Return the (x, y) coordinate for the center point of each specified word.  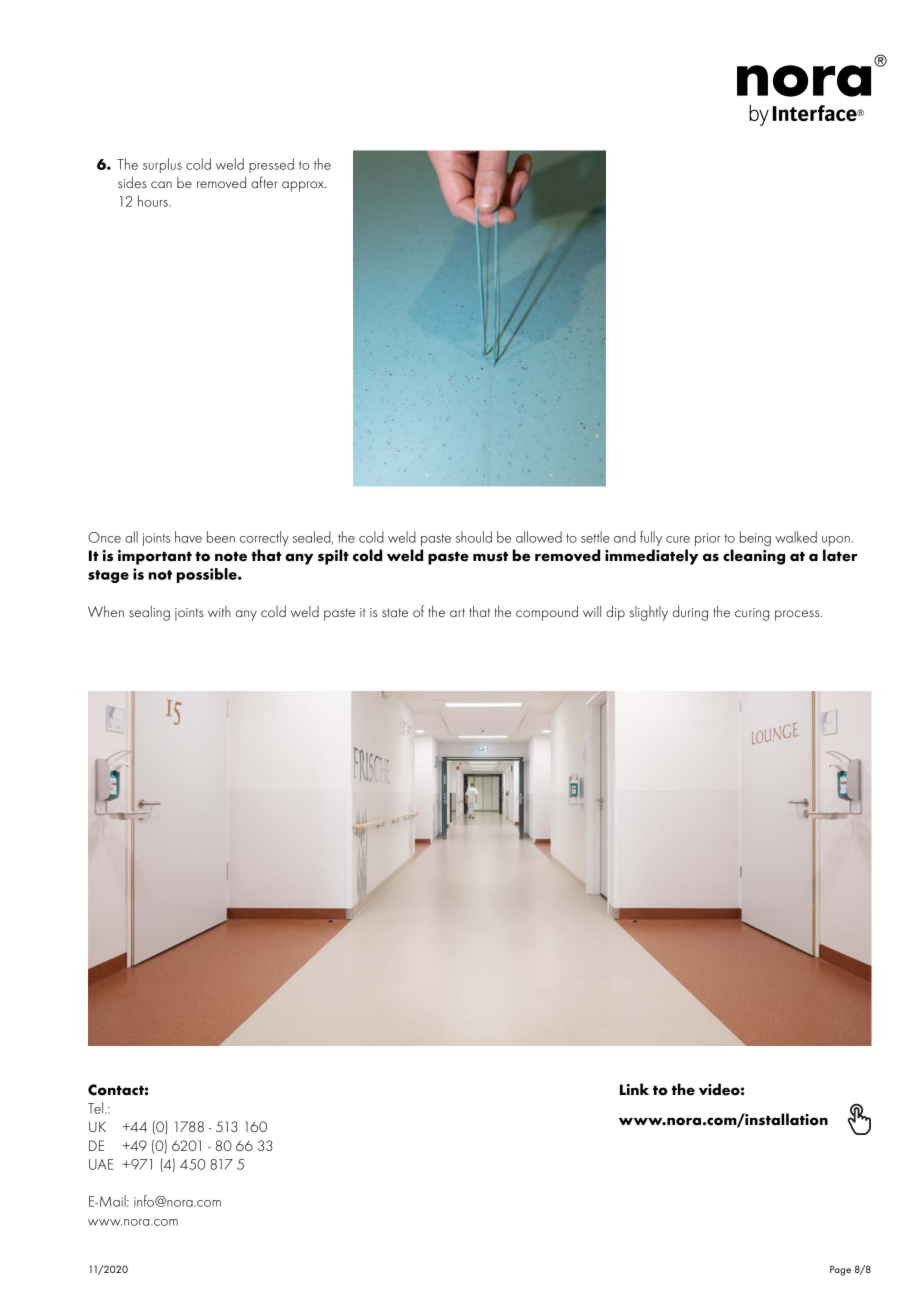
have (188, 537)
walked (796, 537)
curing (752, 614)
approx (304, 186)
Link (634, 1089)
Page (840, 1270)
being (755, 538)
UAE (101, 1164)
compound (547, 613)
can (161, 184)
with (219, 611)
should (474, 537)
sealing (149, 613)
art (457, 612)
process (798, 615)
